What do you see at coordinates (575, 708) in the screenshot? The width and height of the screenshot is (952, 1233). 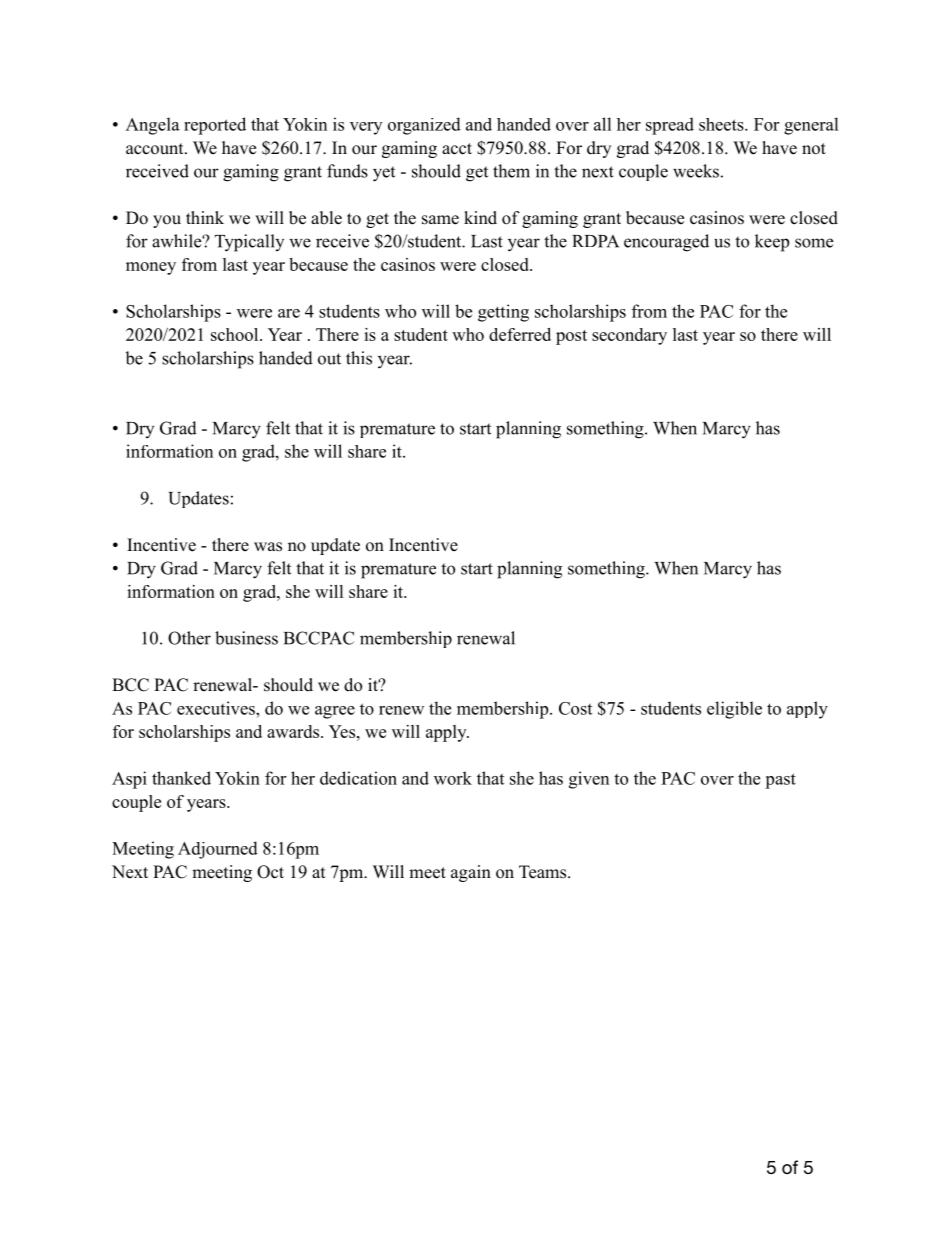 I see `Cost` at bounding box center [575, 708].
